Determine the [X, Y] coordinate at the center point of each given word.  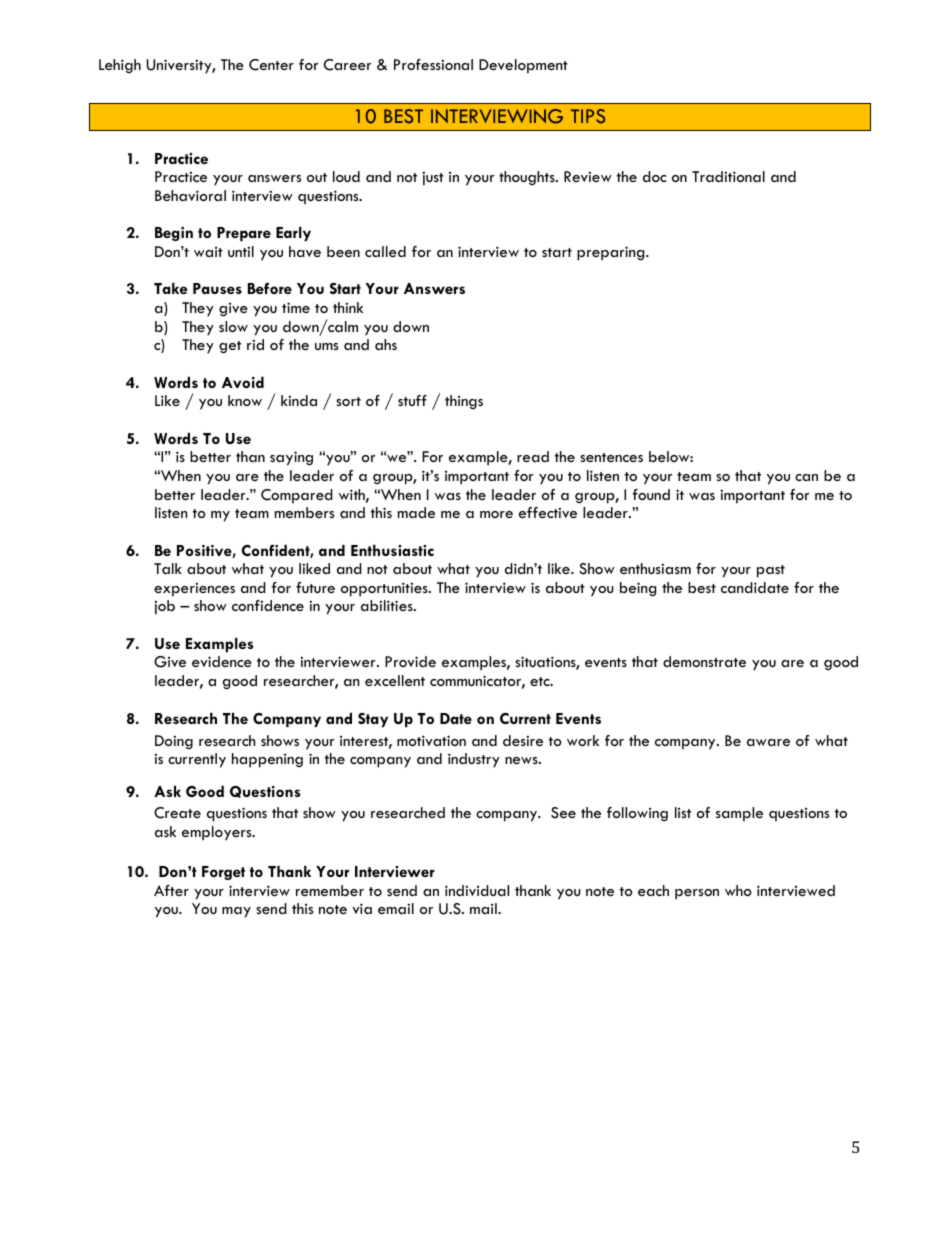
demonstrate [704, 661]
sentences [611, 457]
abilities [388, 605]
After [171, 890]
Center [271, 65]
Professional [433, 64]
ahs [386, 344]
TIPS [588, 116]
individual [477, 890]
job [165, 607]
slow [233, 326]
